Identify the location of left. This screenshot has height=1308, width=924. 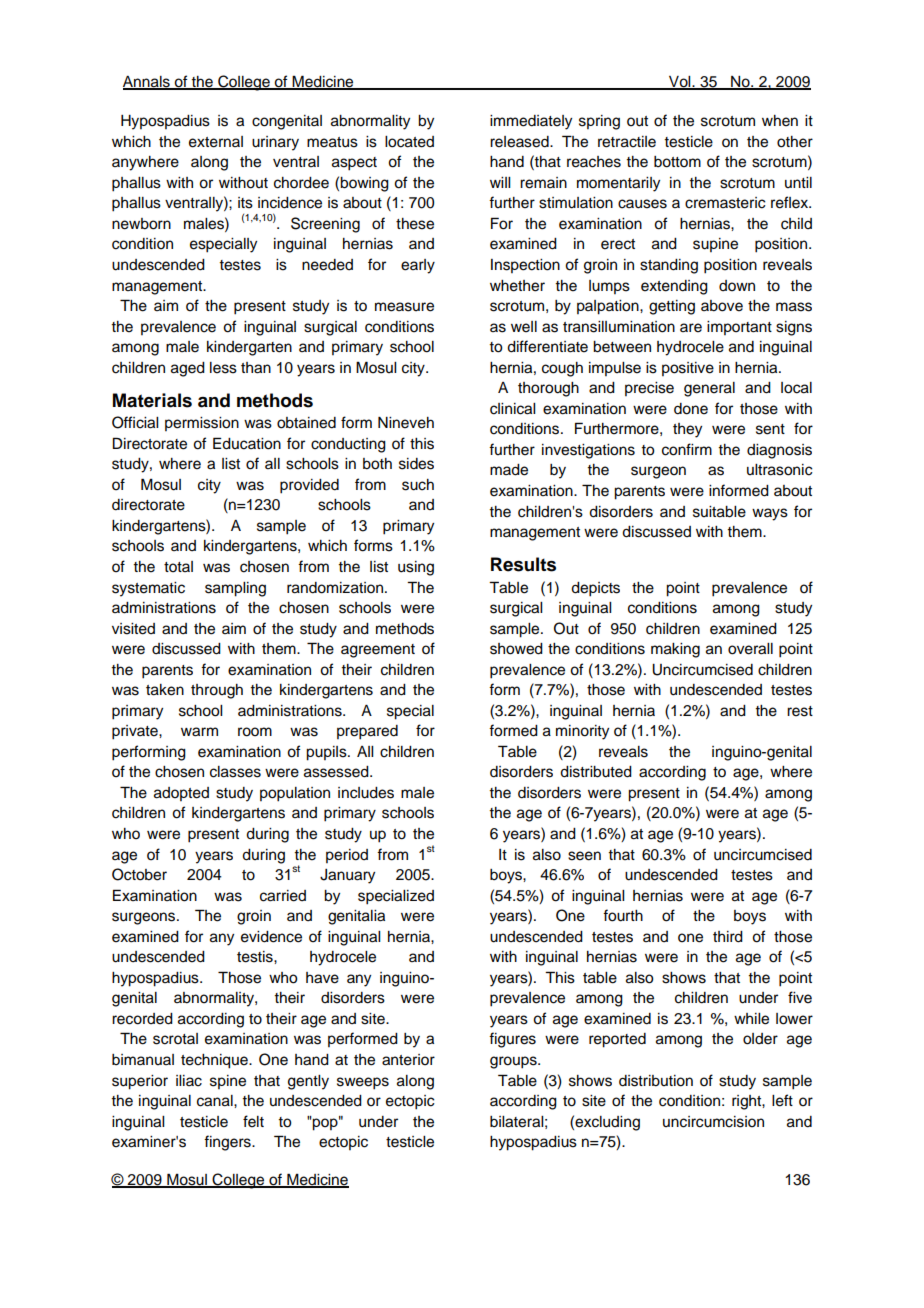
(782, 1100).
